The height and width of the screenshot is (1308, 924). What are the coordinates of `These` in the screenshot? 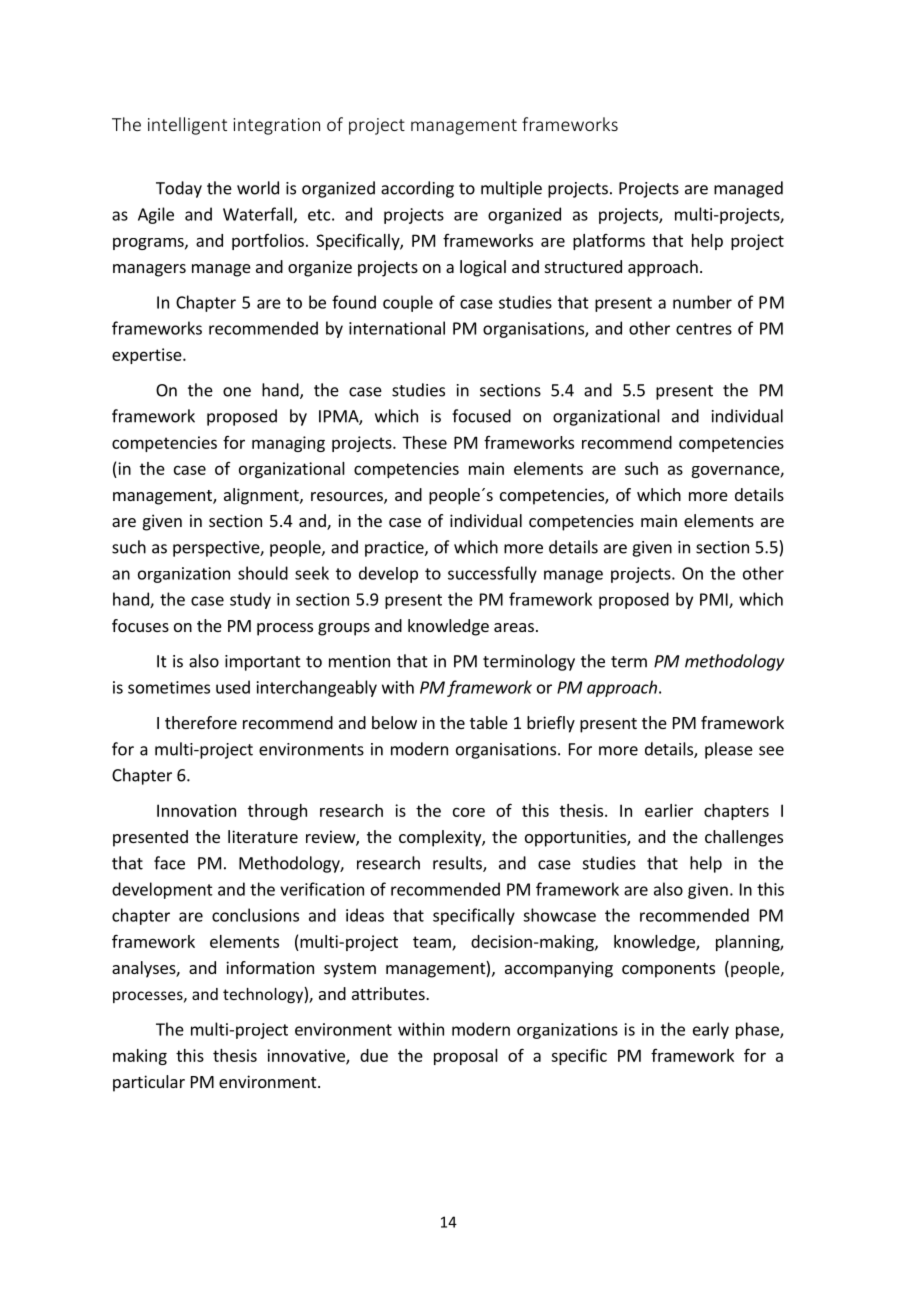 It's located at (424, 442).
